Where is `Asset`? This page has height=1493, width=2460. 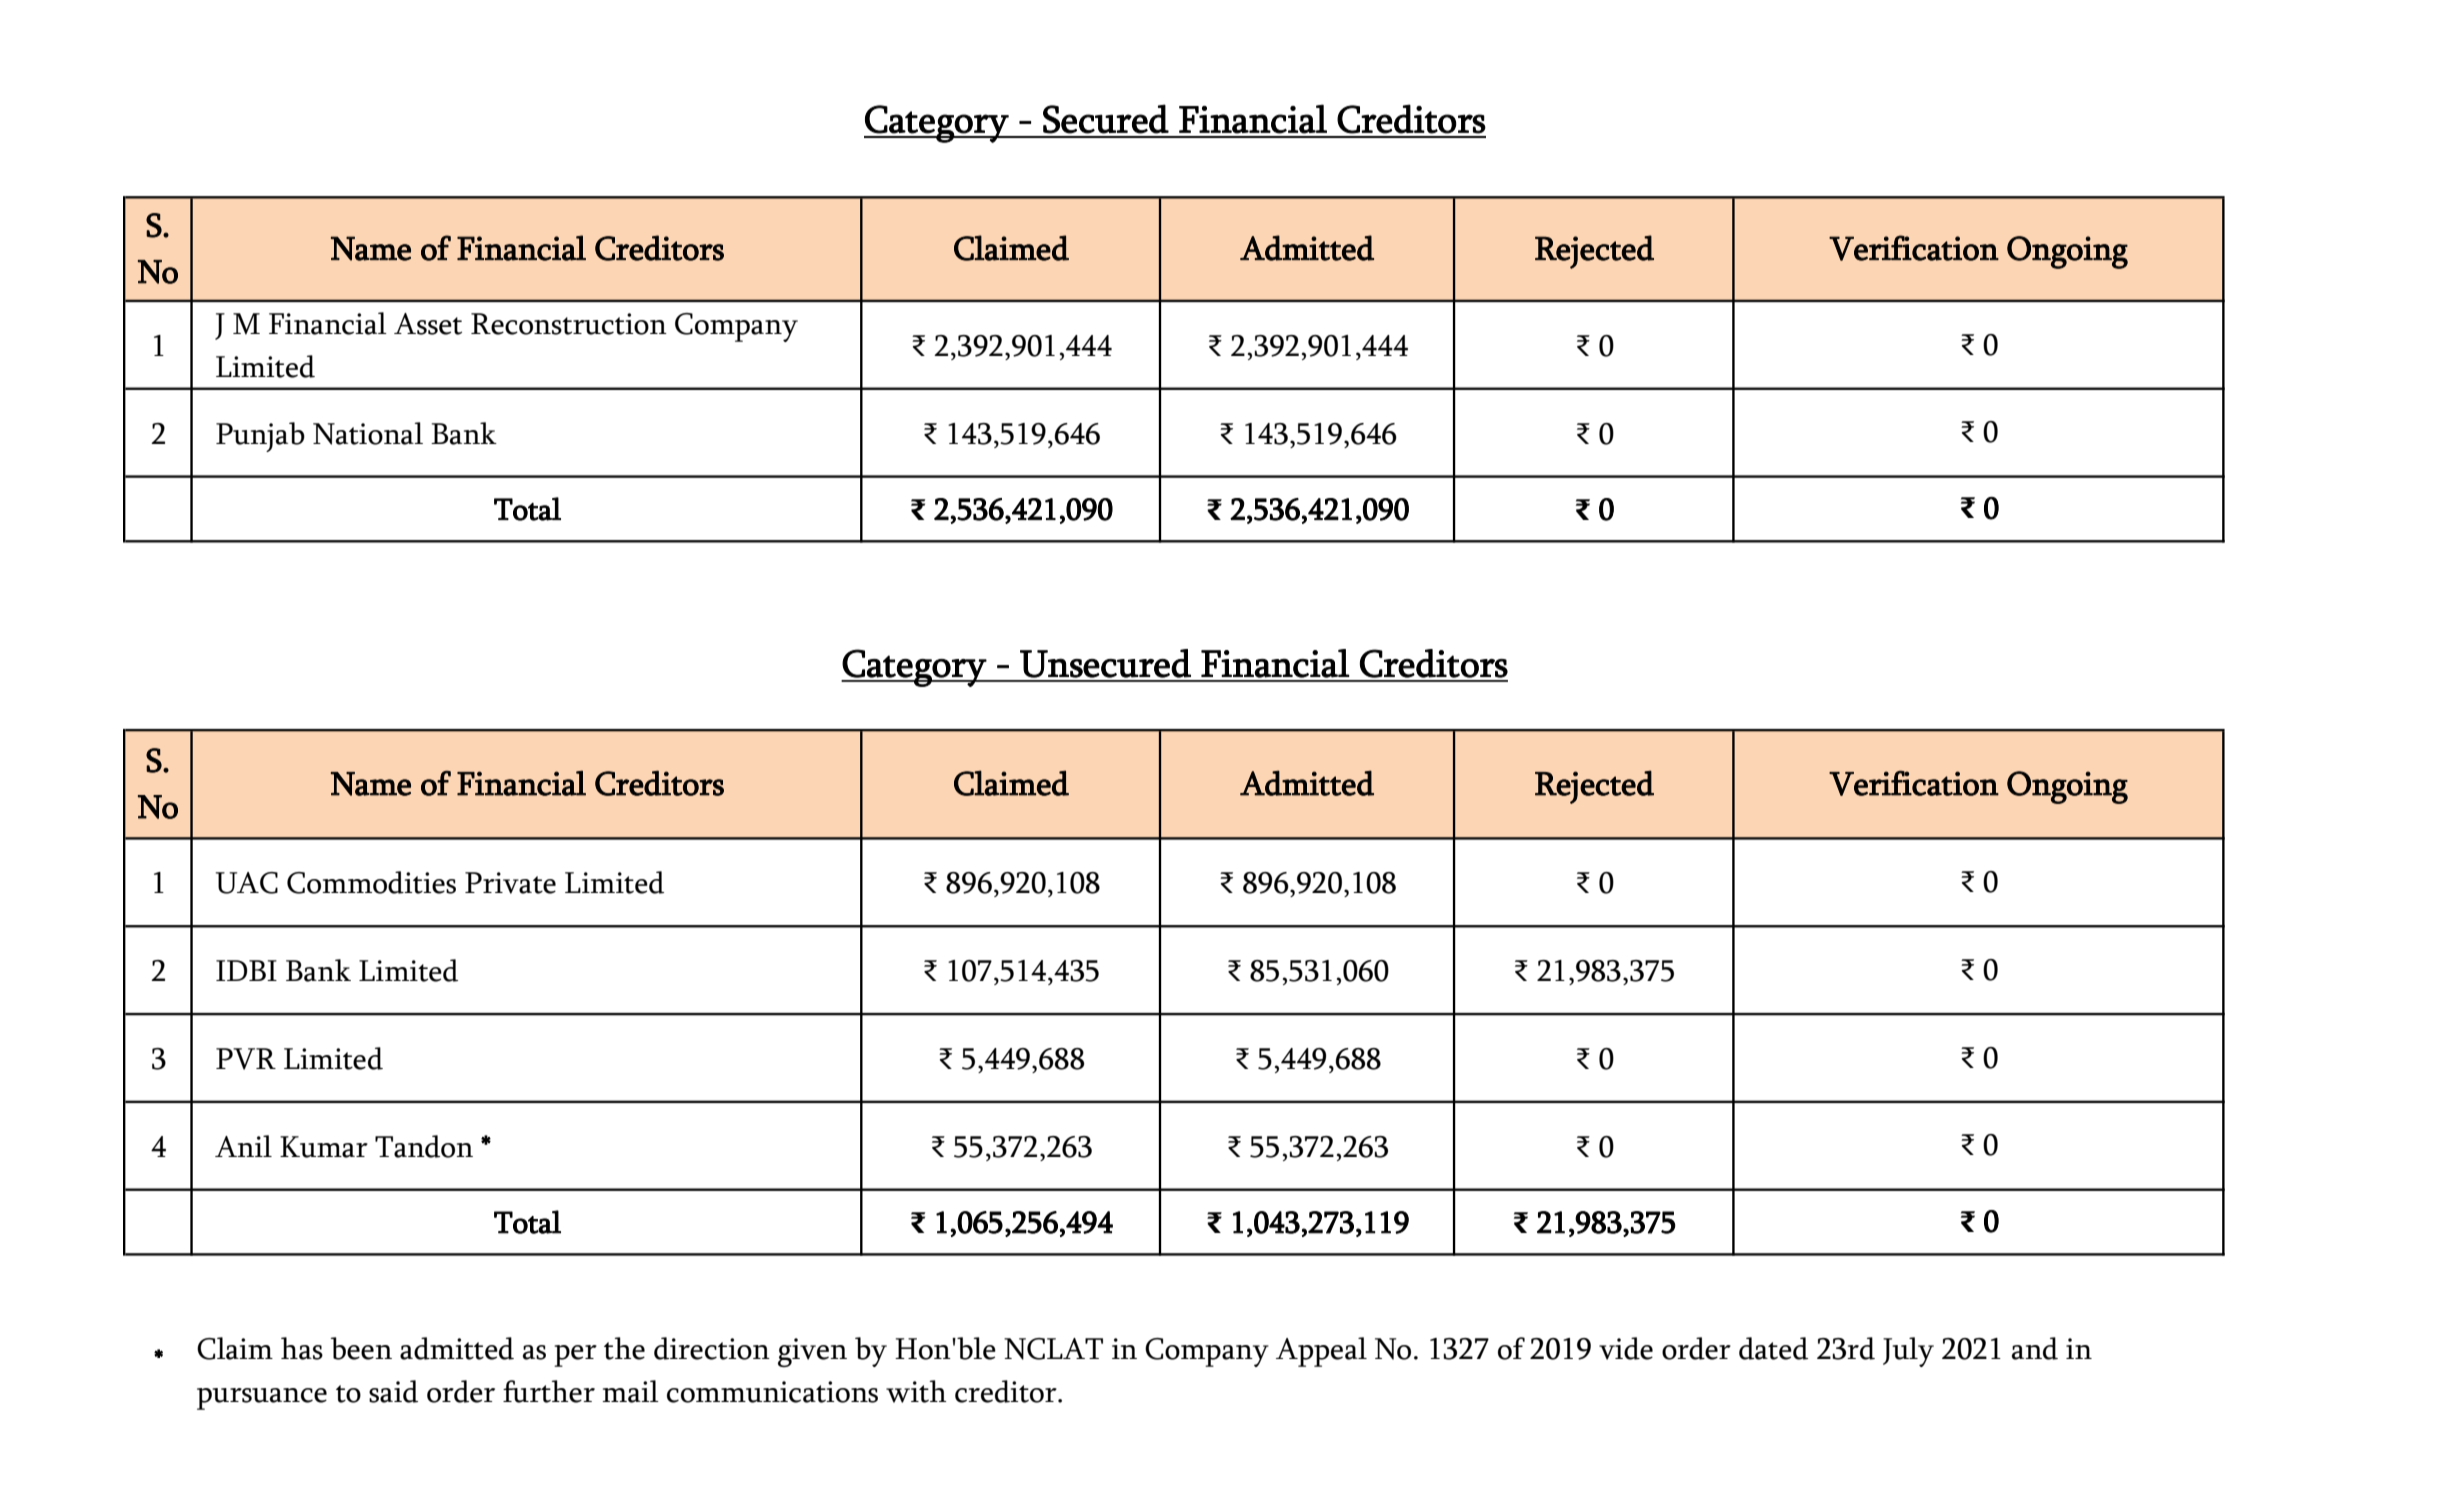 Asset is located at coordinates (428, 324).
